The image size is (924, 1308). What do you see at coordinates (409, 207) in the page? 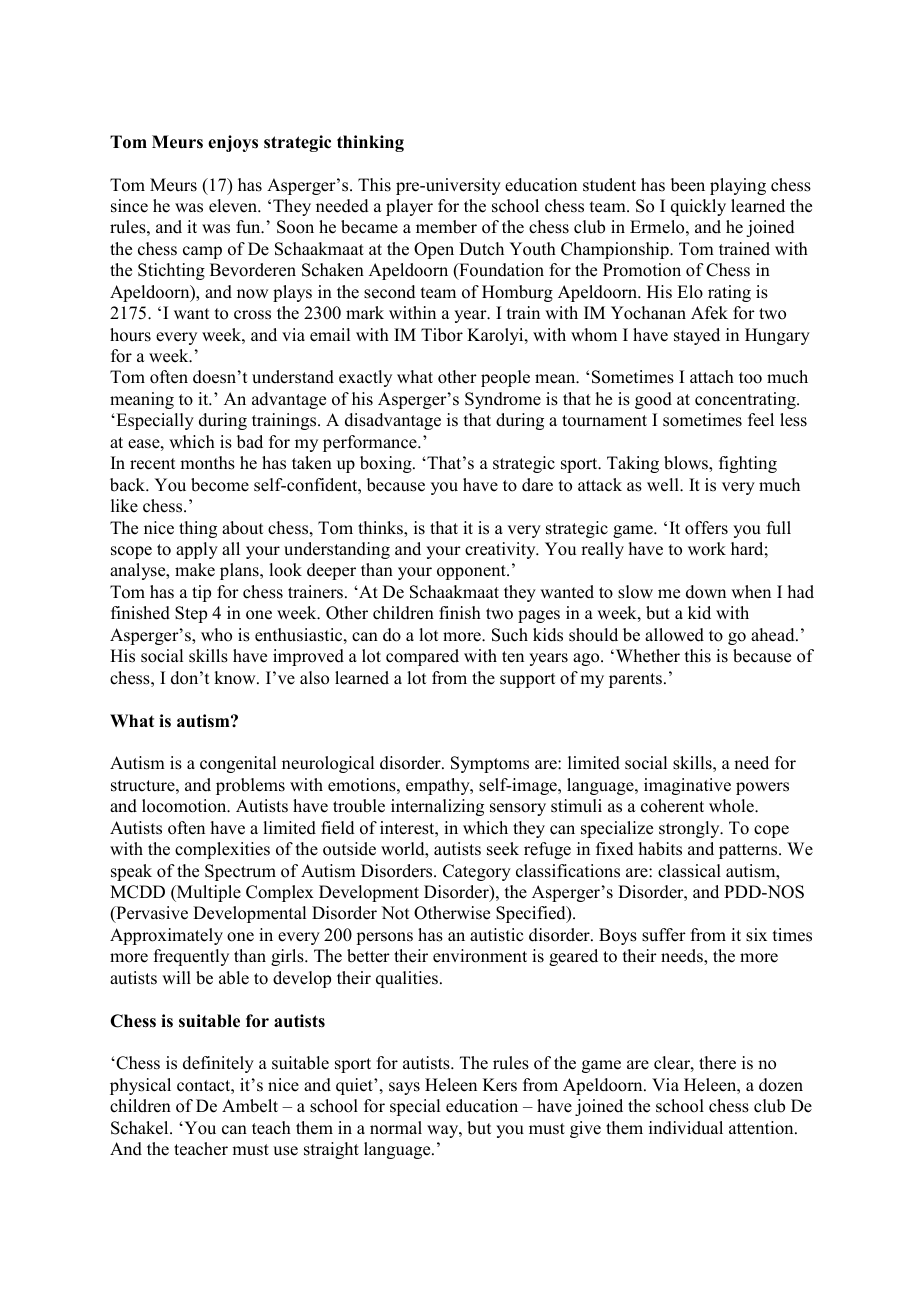
I see `player` at bounding box center [409, 207].
